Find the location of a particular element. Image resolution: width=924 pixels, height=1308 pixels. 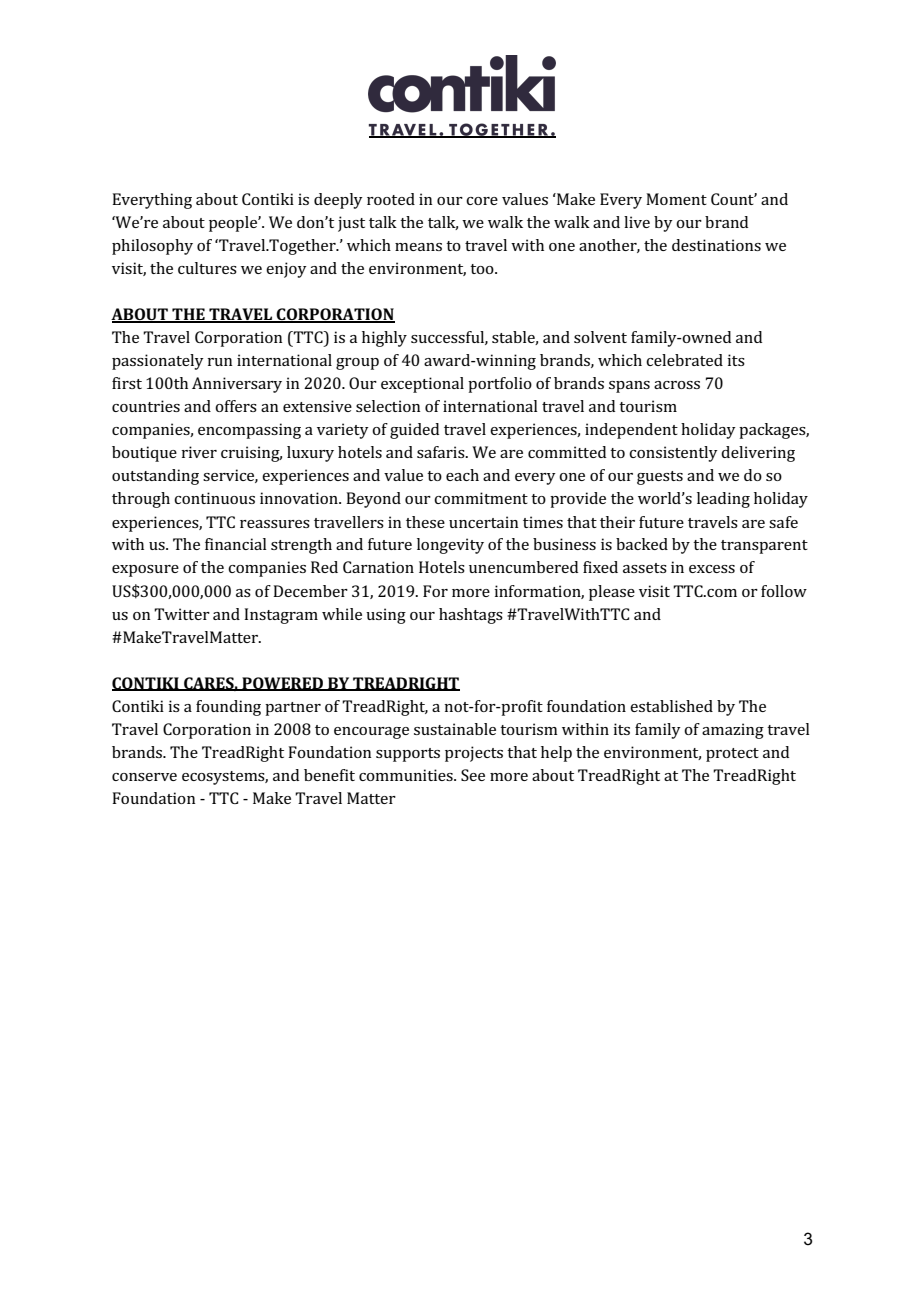

Moment is located at coordinates (676, 199).
